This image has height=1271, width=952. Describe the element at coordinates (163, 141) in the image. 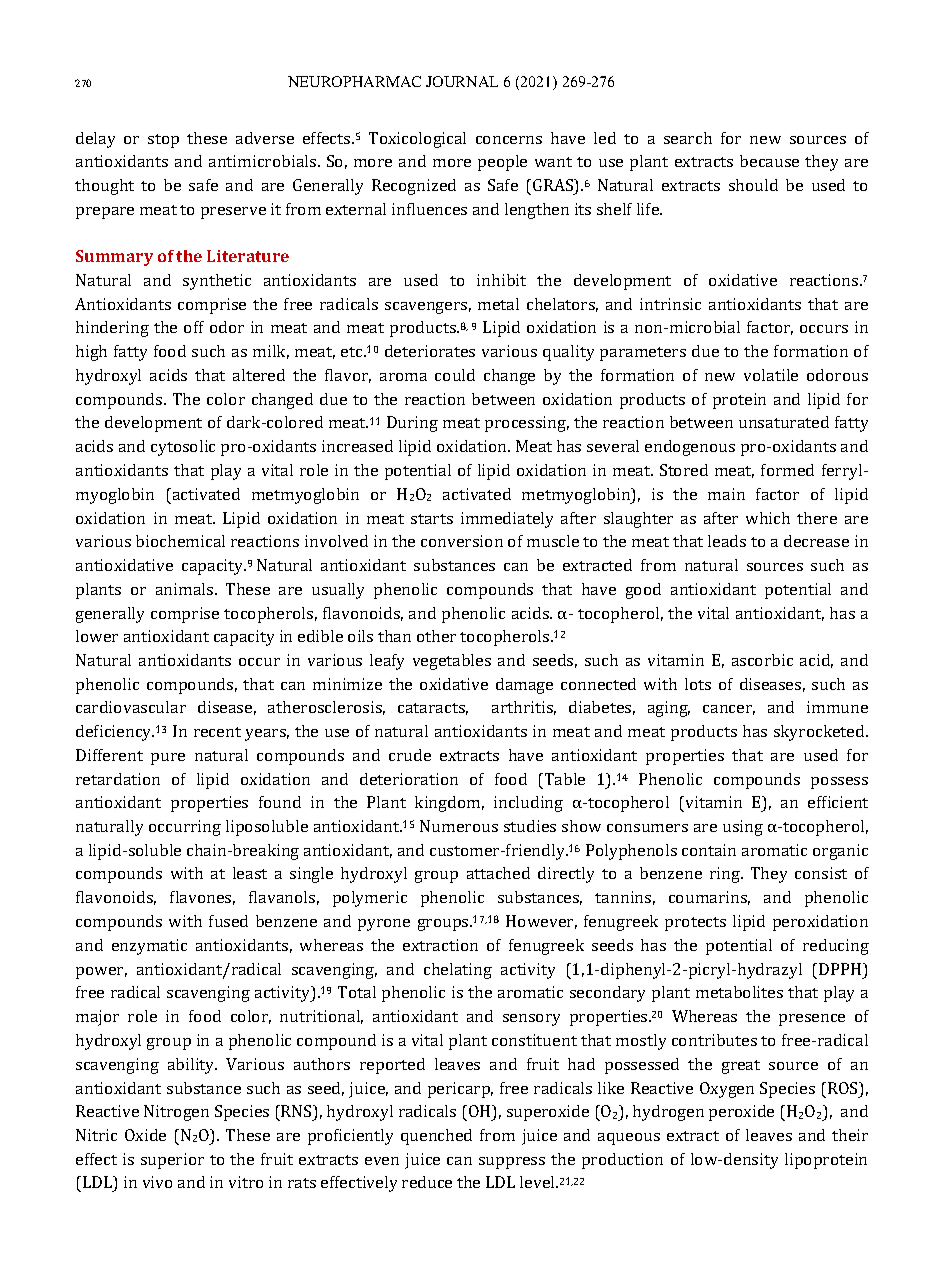

I see `stop` at that location.
